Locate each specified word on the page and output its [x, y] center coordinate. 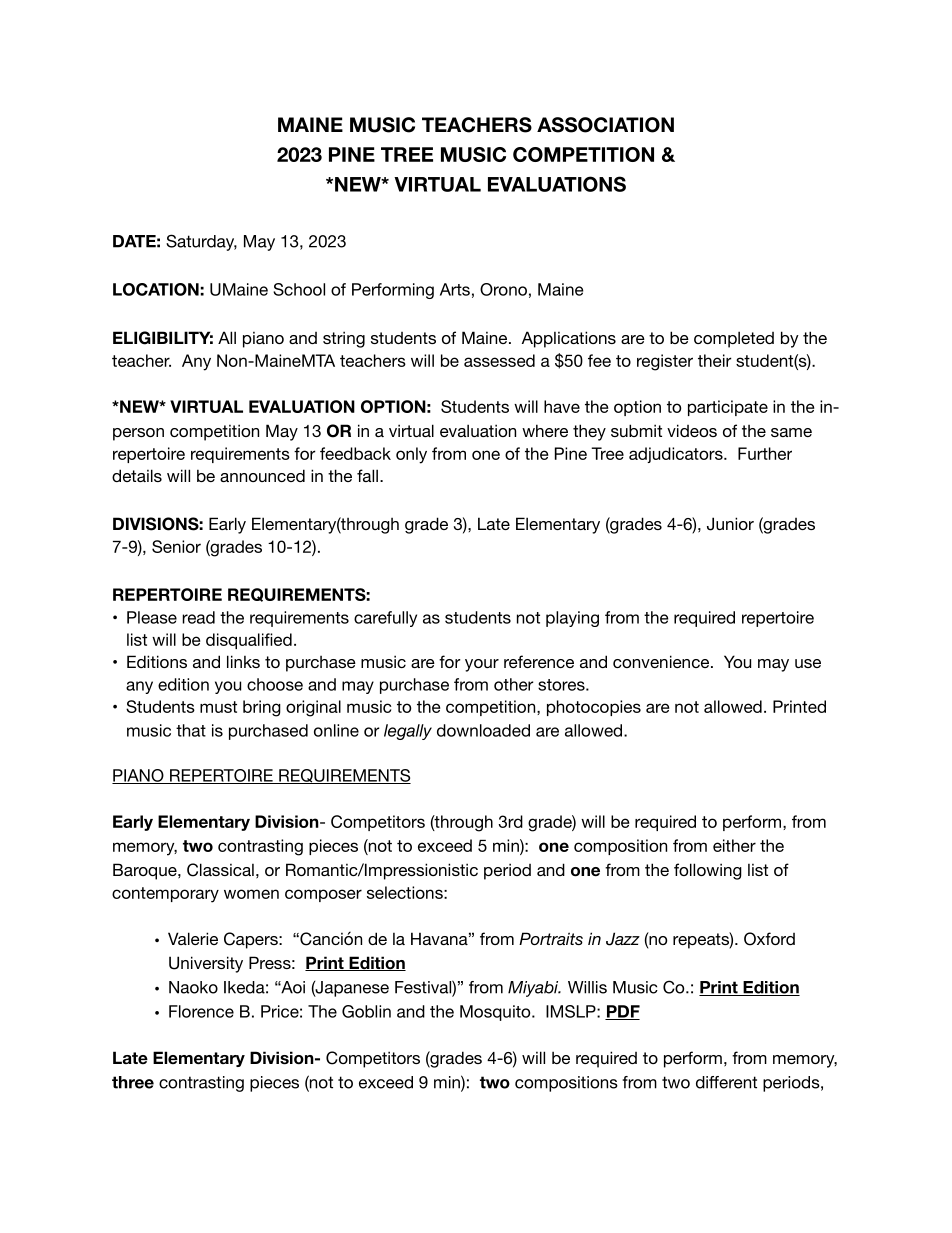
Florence [201, 1011]
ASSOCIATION [605, 125]
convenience [662, 661]
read [198, 617]
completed [734, 339]
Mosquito [496, 1013]
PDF [622, 1012]
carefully [385, 619]
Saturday [201, 242]
